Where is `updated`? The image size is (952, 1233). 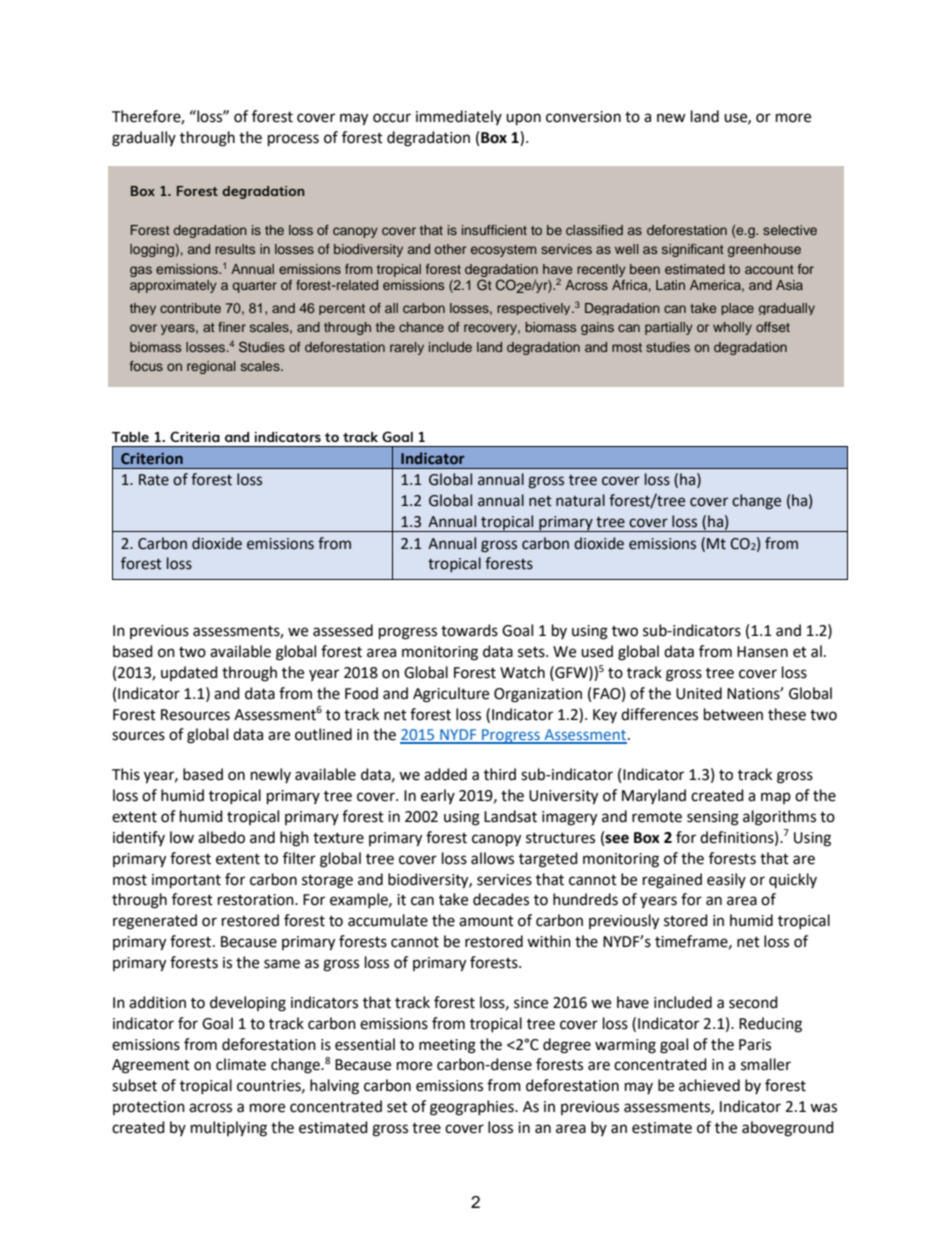
updated is located at coordinates (189, 673).
